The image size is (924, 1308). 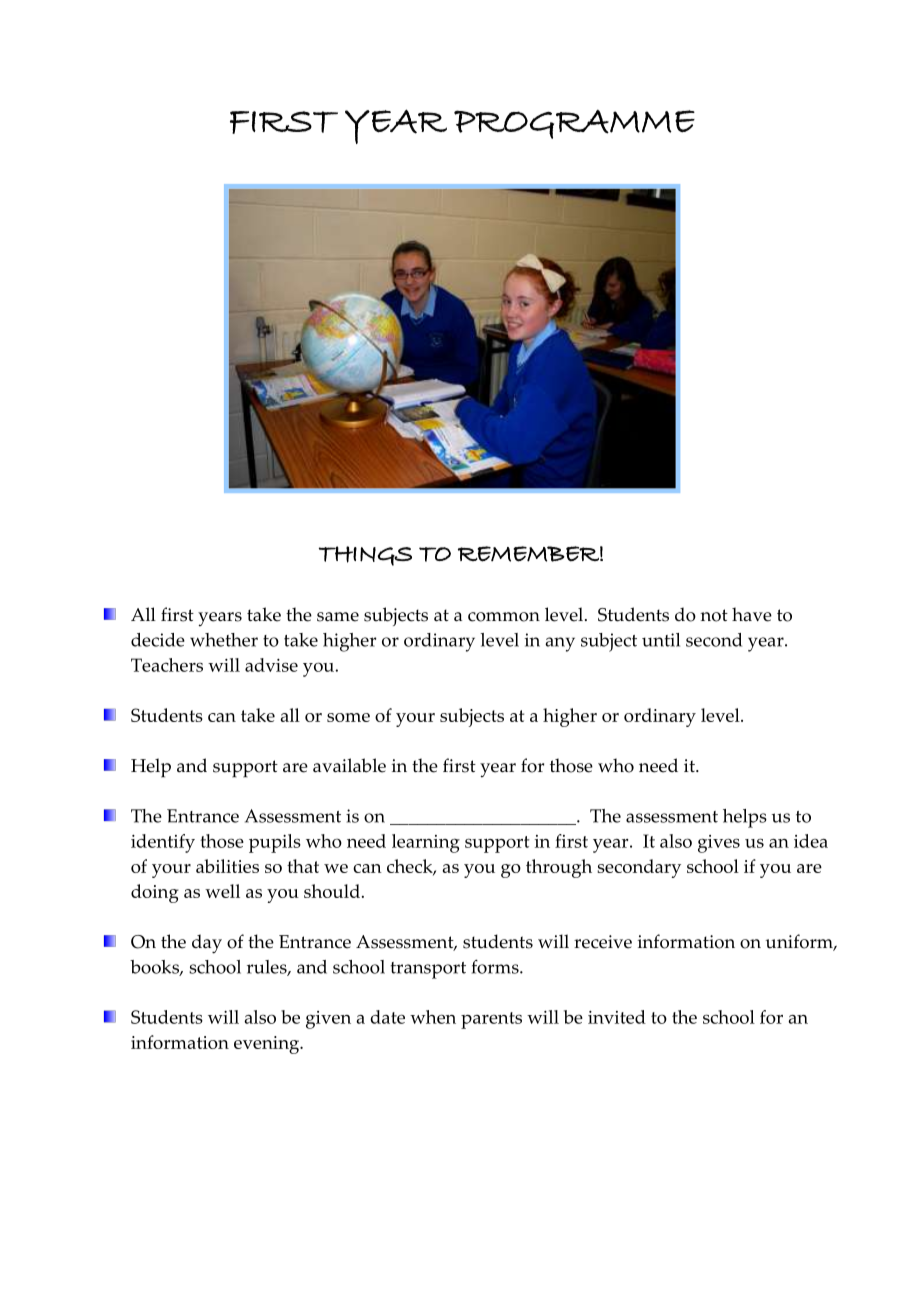 I want to click on PROGRAMME, so click(x=574, y=124).
